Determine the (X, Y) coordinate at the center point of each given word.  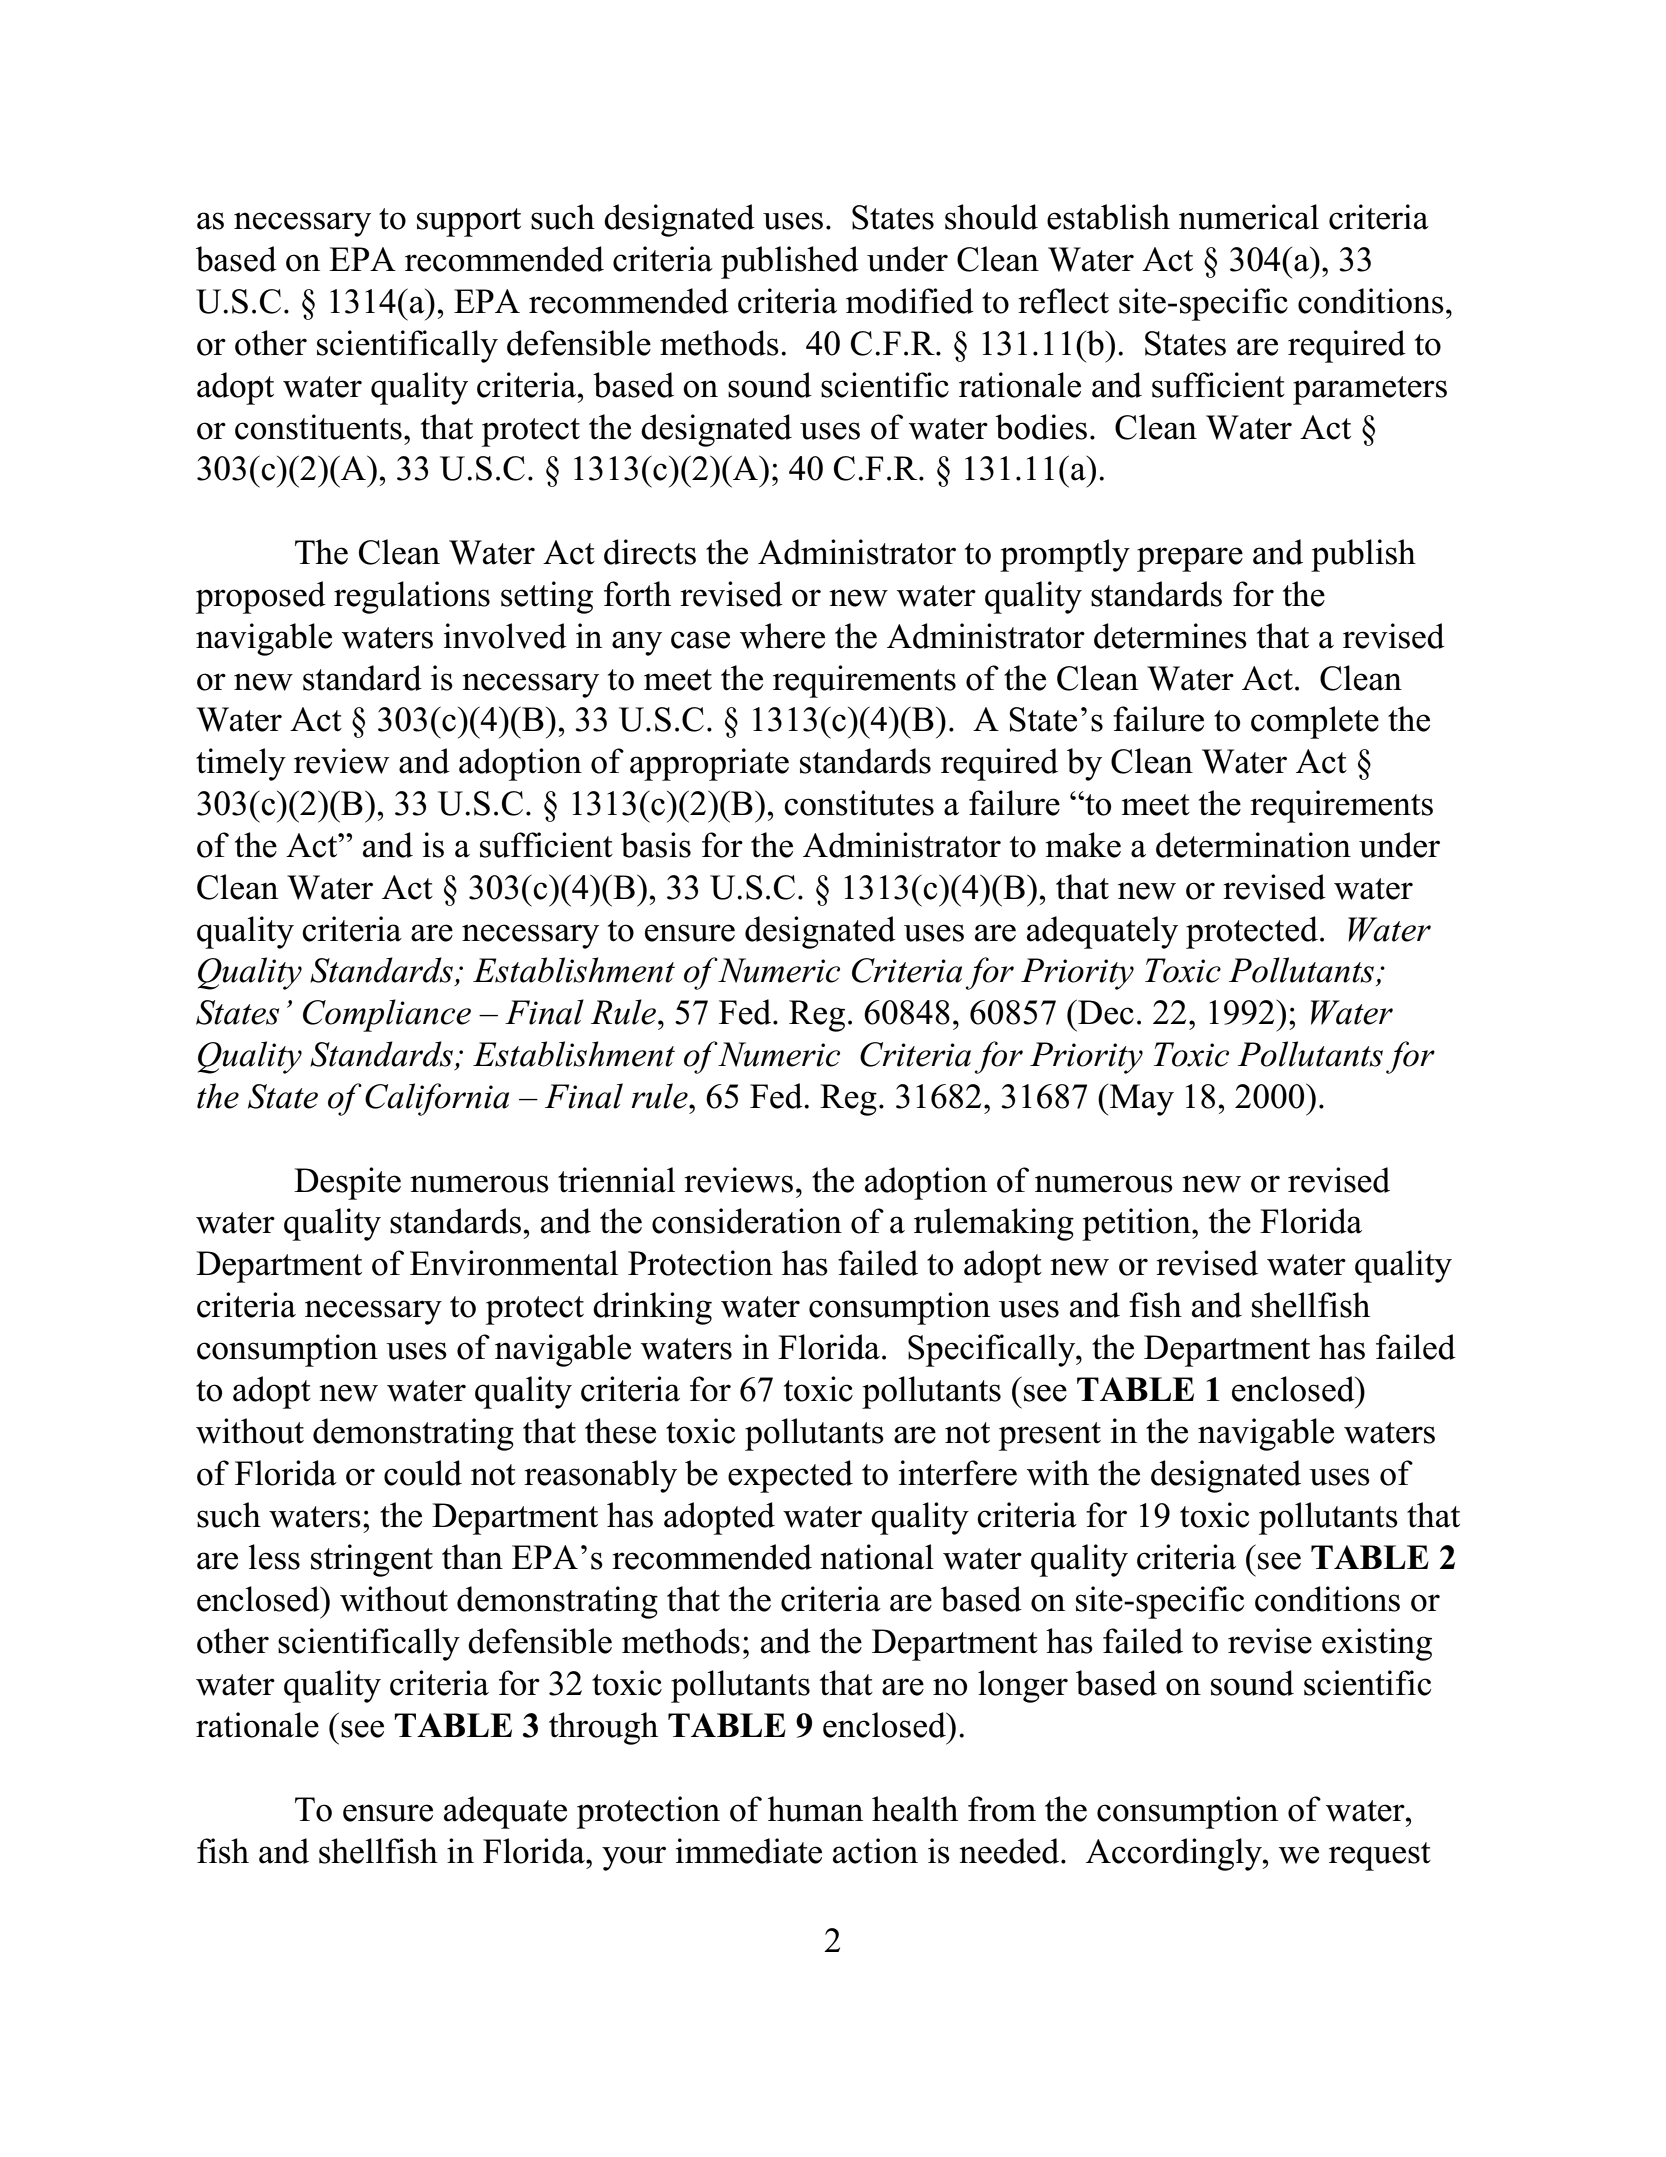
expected (790, 1476)
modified (910, 301)
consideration (747, 1221)
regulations (412, 597)
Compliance (387, 1015)
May (1140, 1100)
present (1050, 1436)
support (469, 222)
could (423, 1473)
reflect (1063, 301)
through (603, 1728)
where (782, 636)
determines (1170, 636)
